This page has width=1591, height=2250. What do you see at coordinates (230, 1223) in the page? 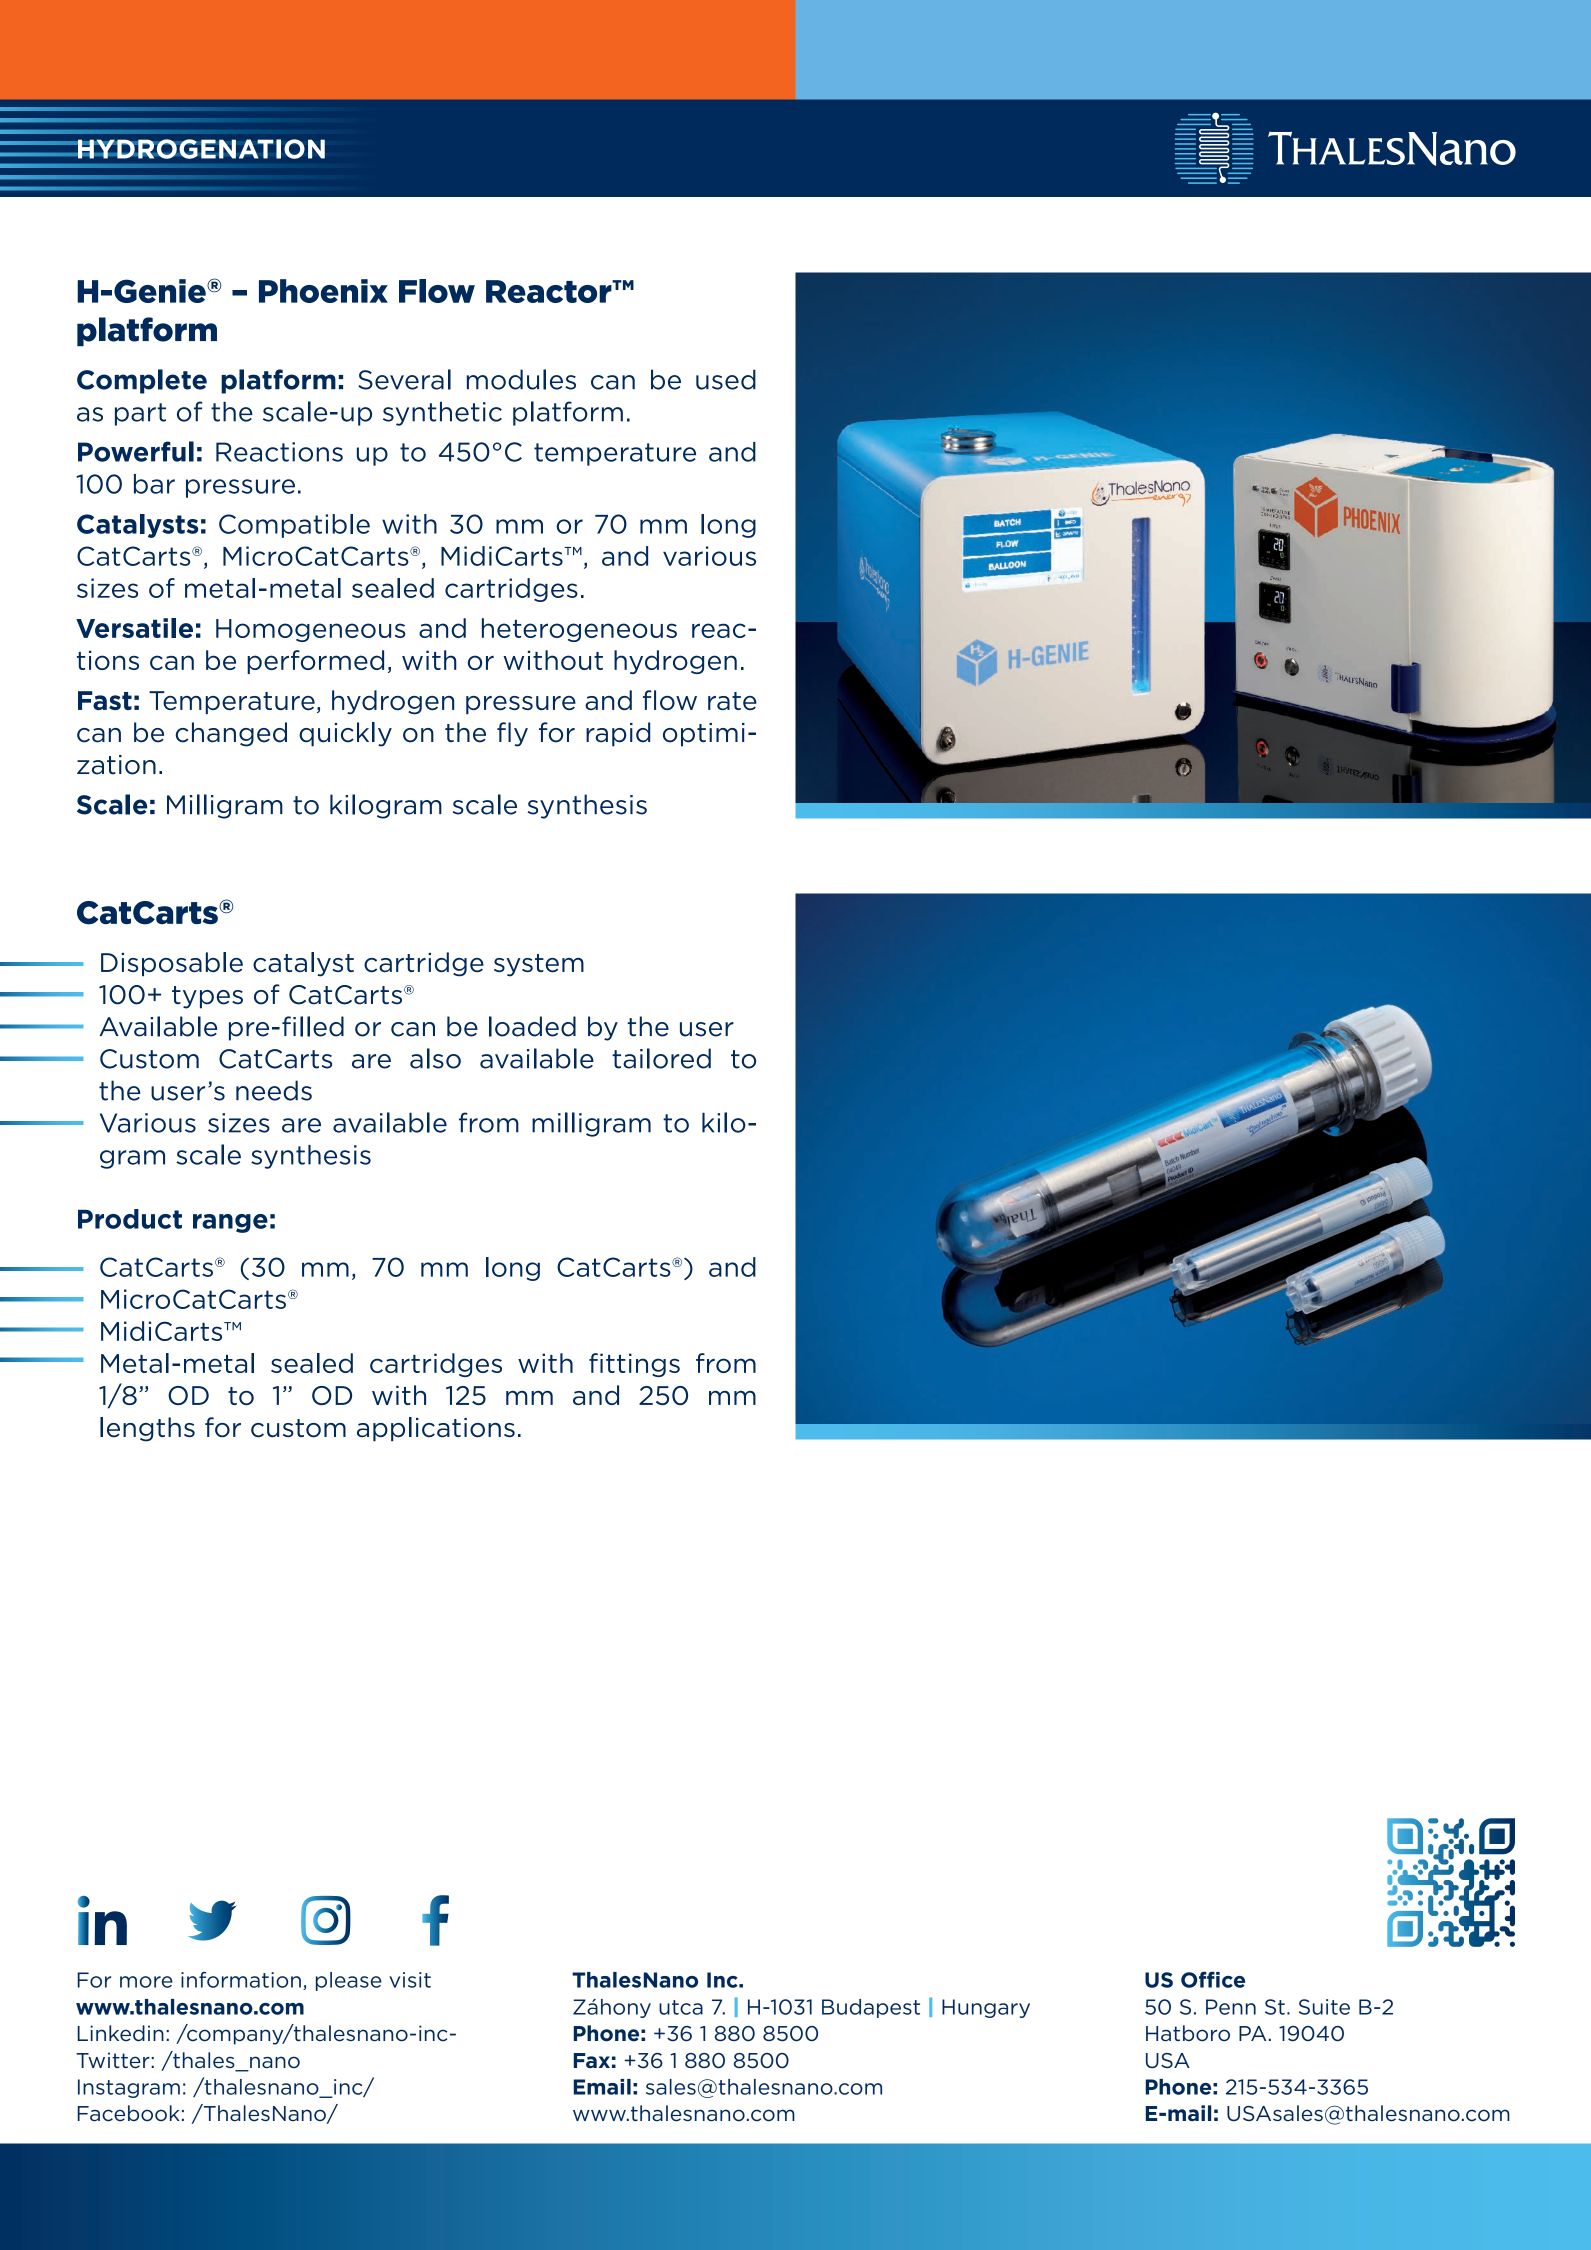
I see `range` at bounding box center [230, 1223].
